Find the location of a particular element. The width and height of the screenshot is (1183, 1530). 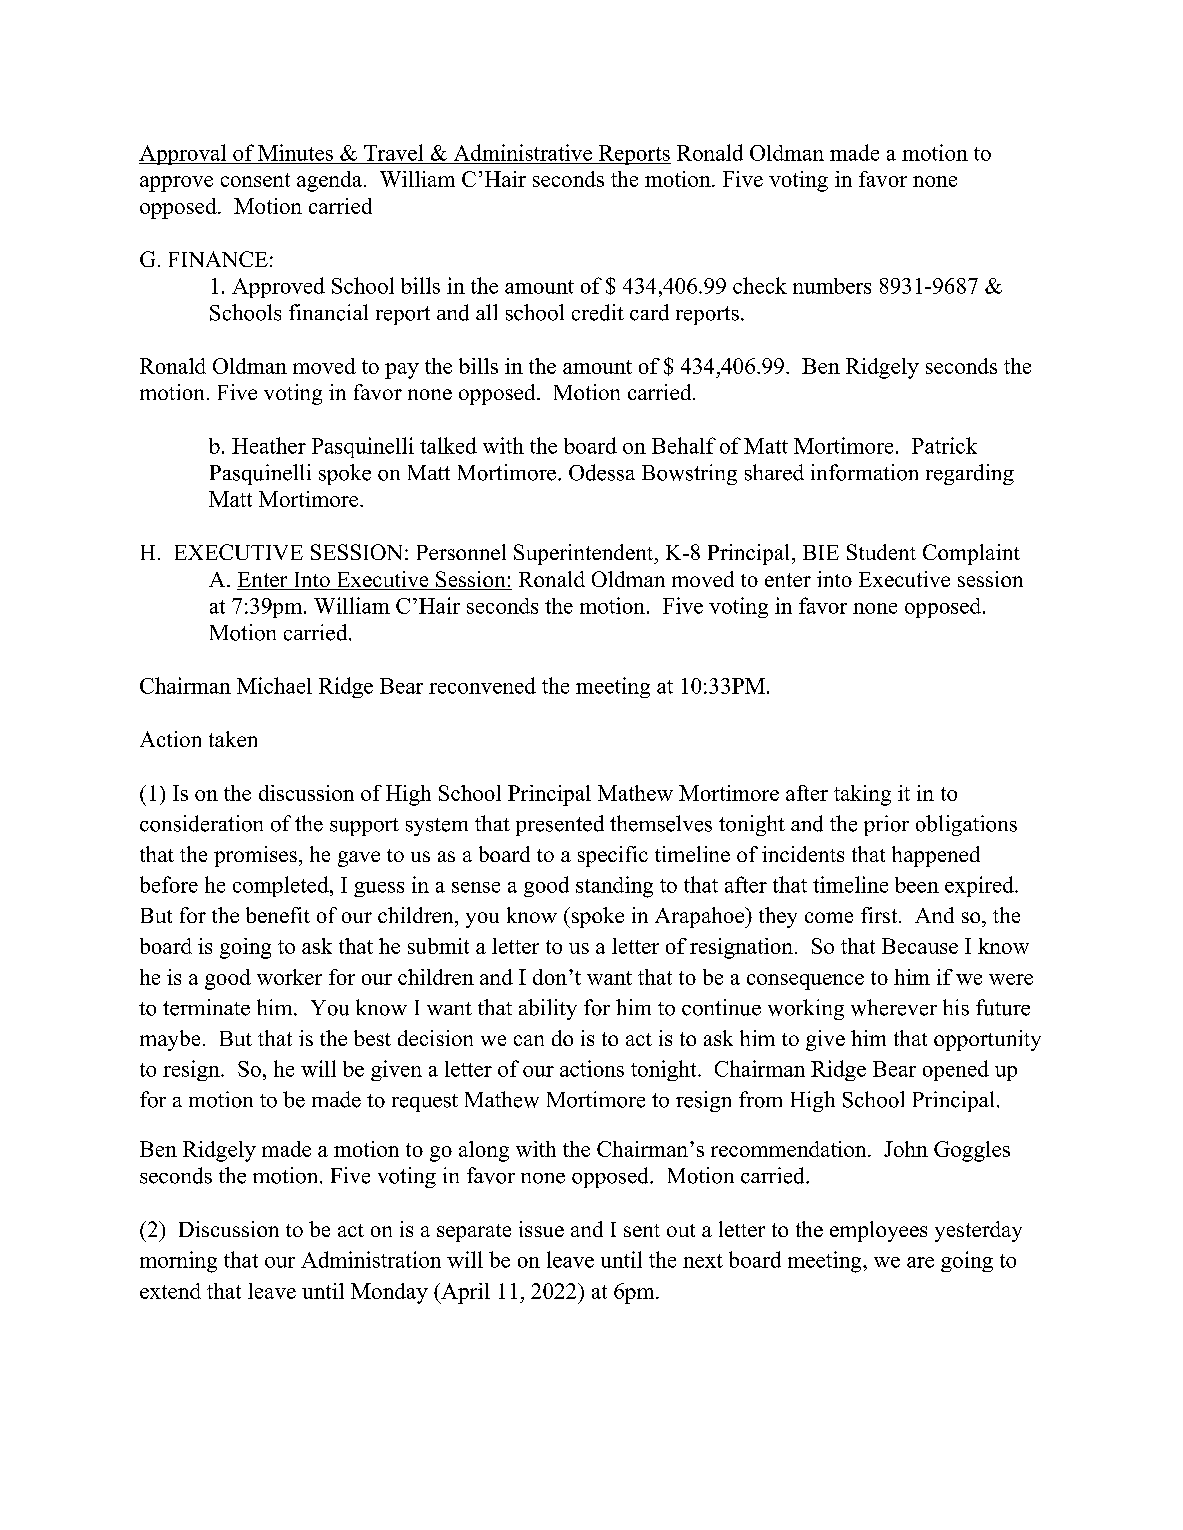

wherever is located at coordinates (894, 1007).
